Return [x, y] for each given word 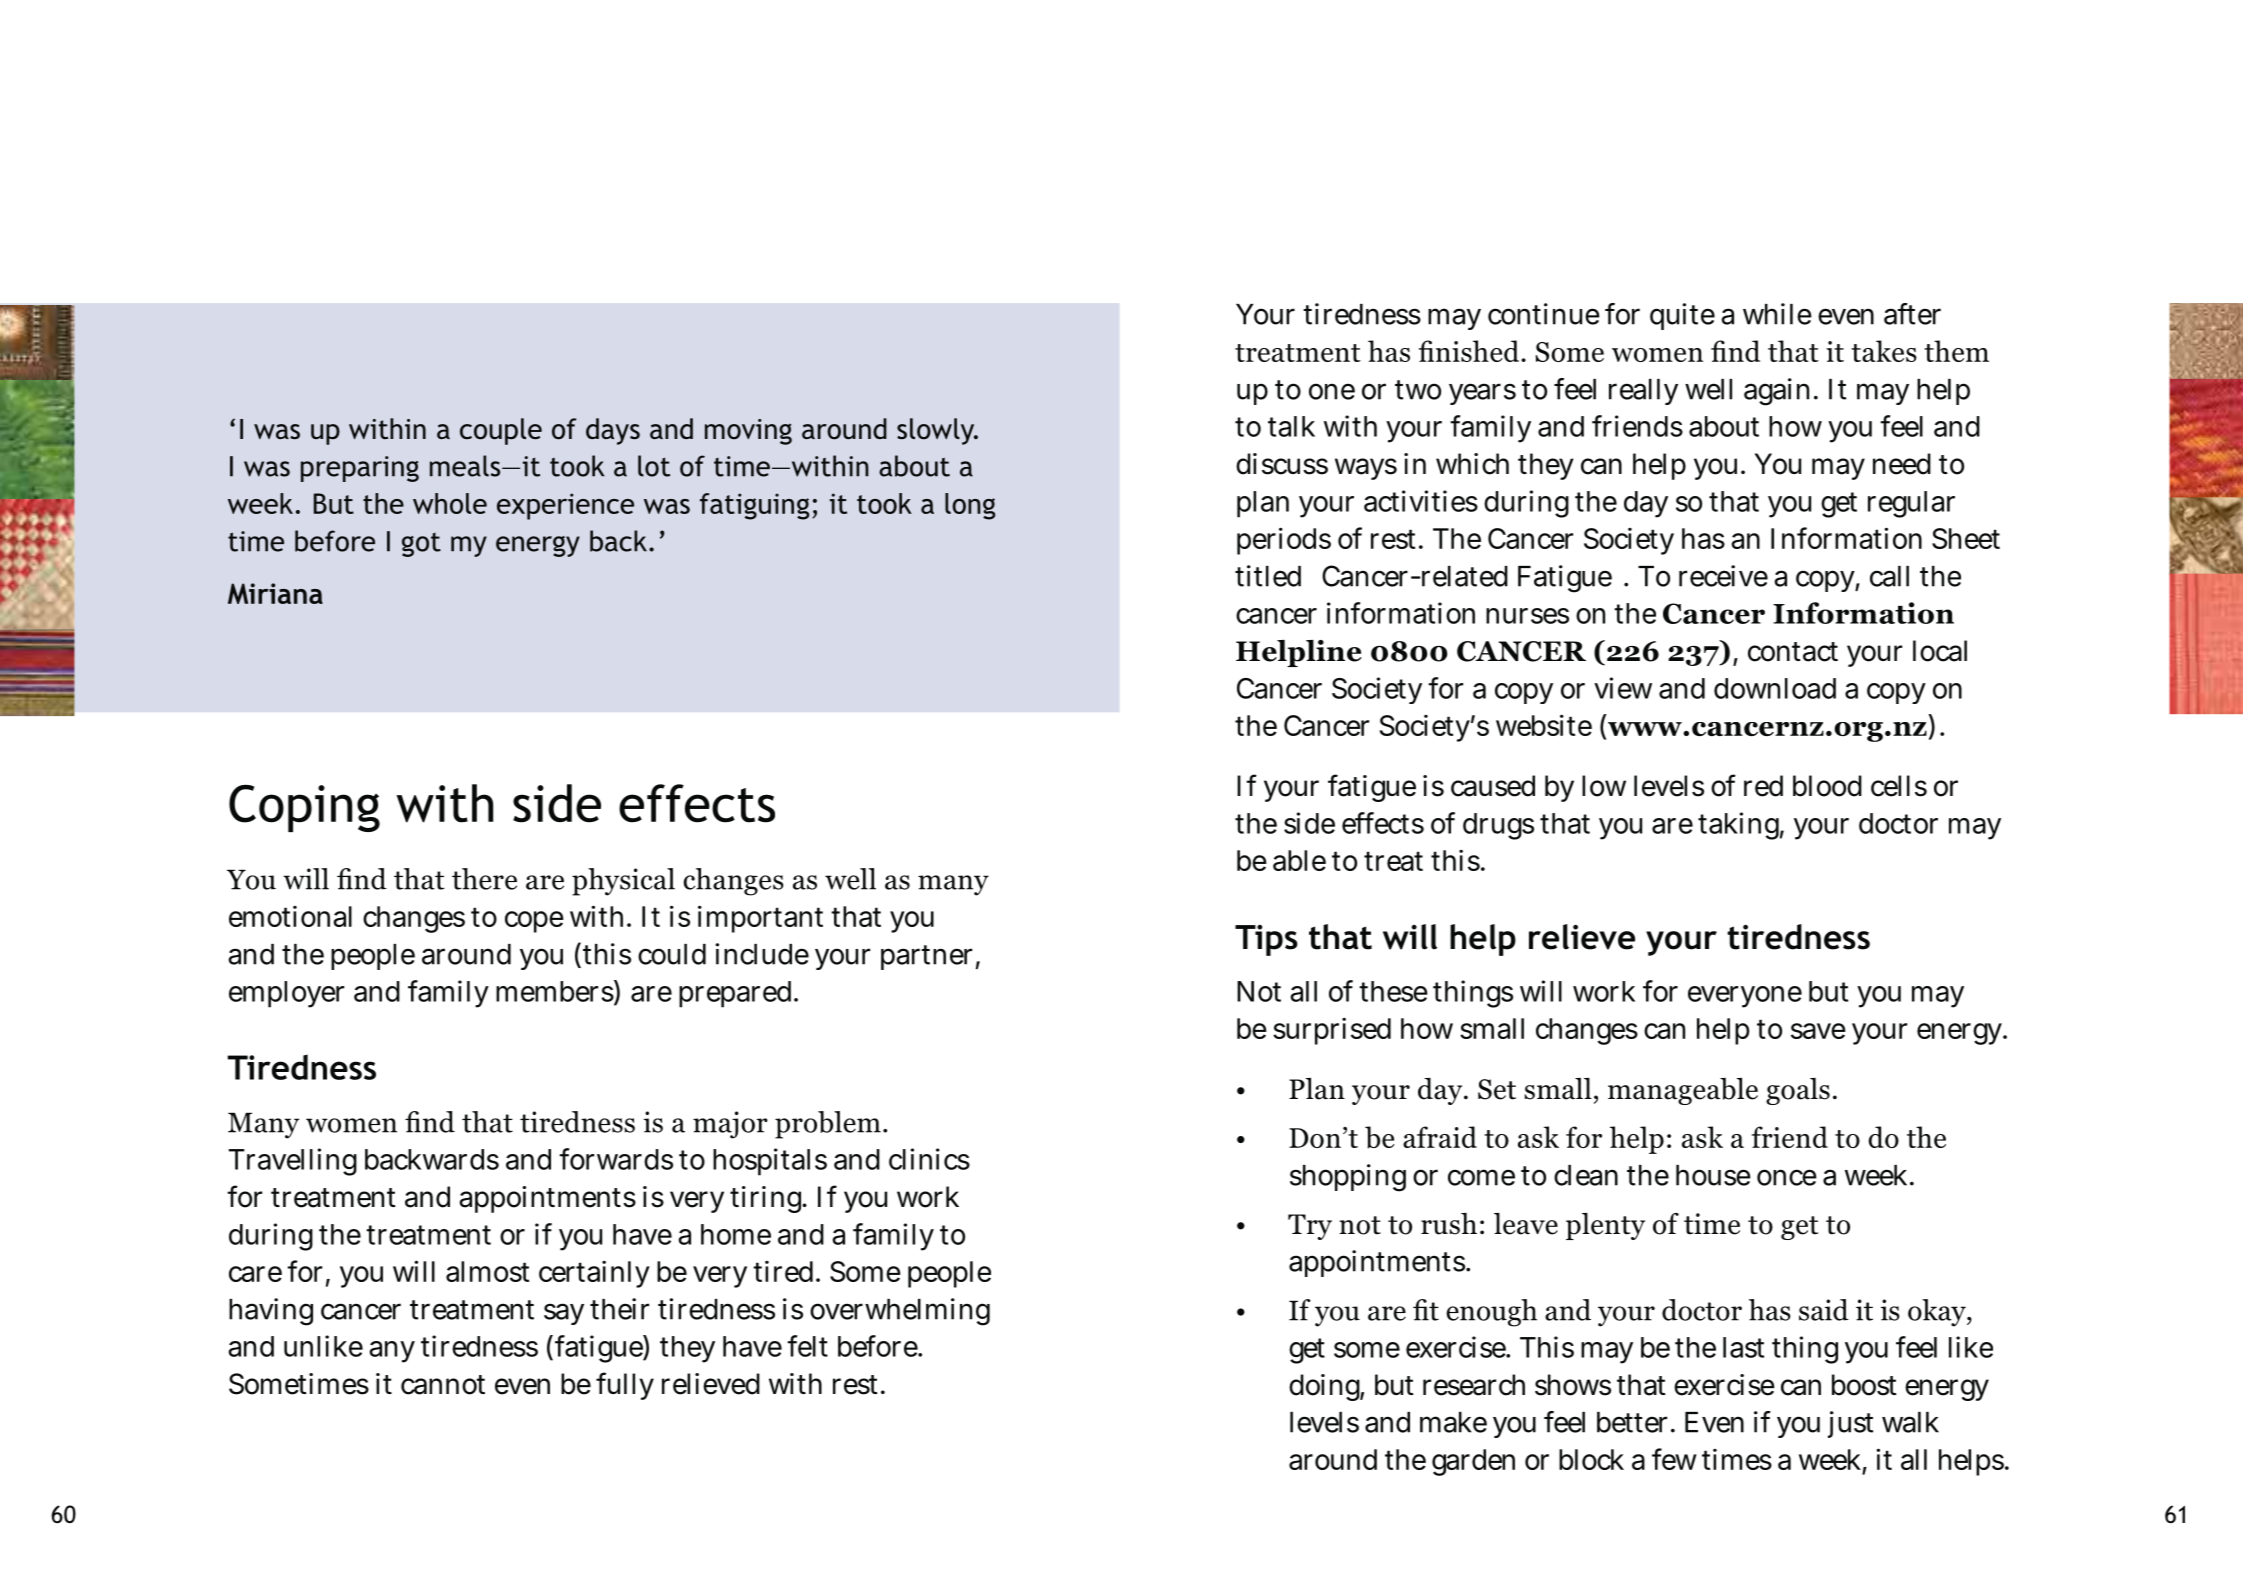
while [1777, 314]
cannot [443, 1385]
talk [1291, 426]
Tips [1266, 940]
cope [534, 922]
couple [501, 431]
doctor [1898, 823]
